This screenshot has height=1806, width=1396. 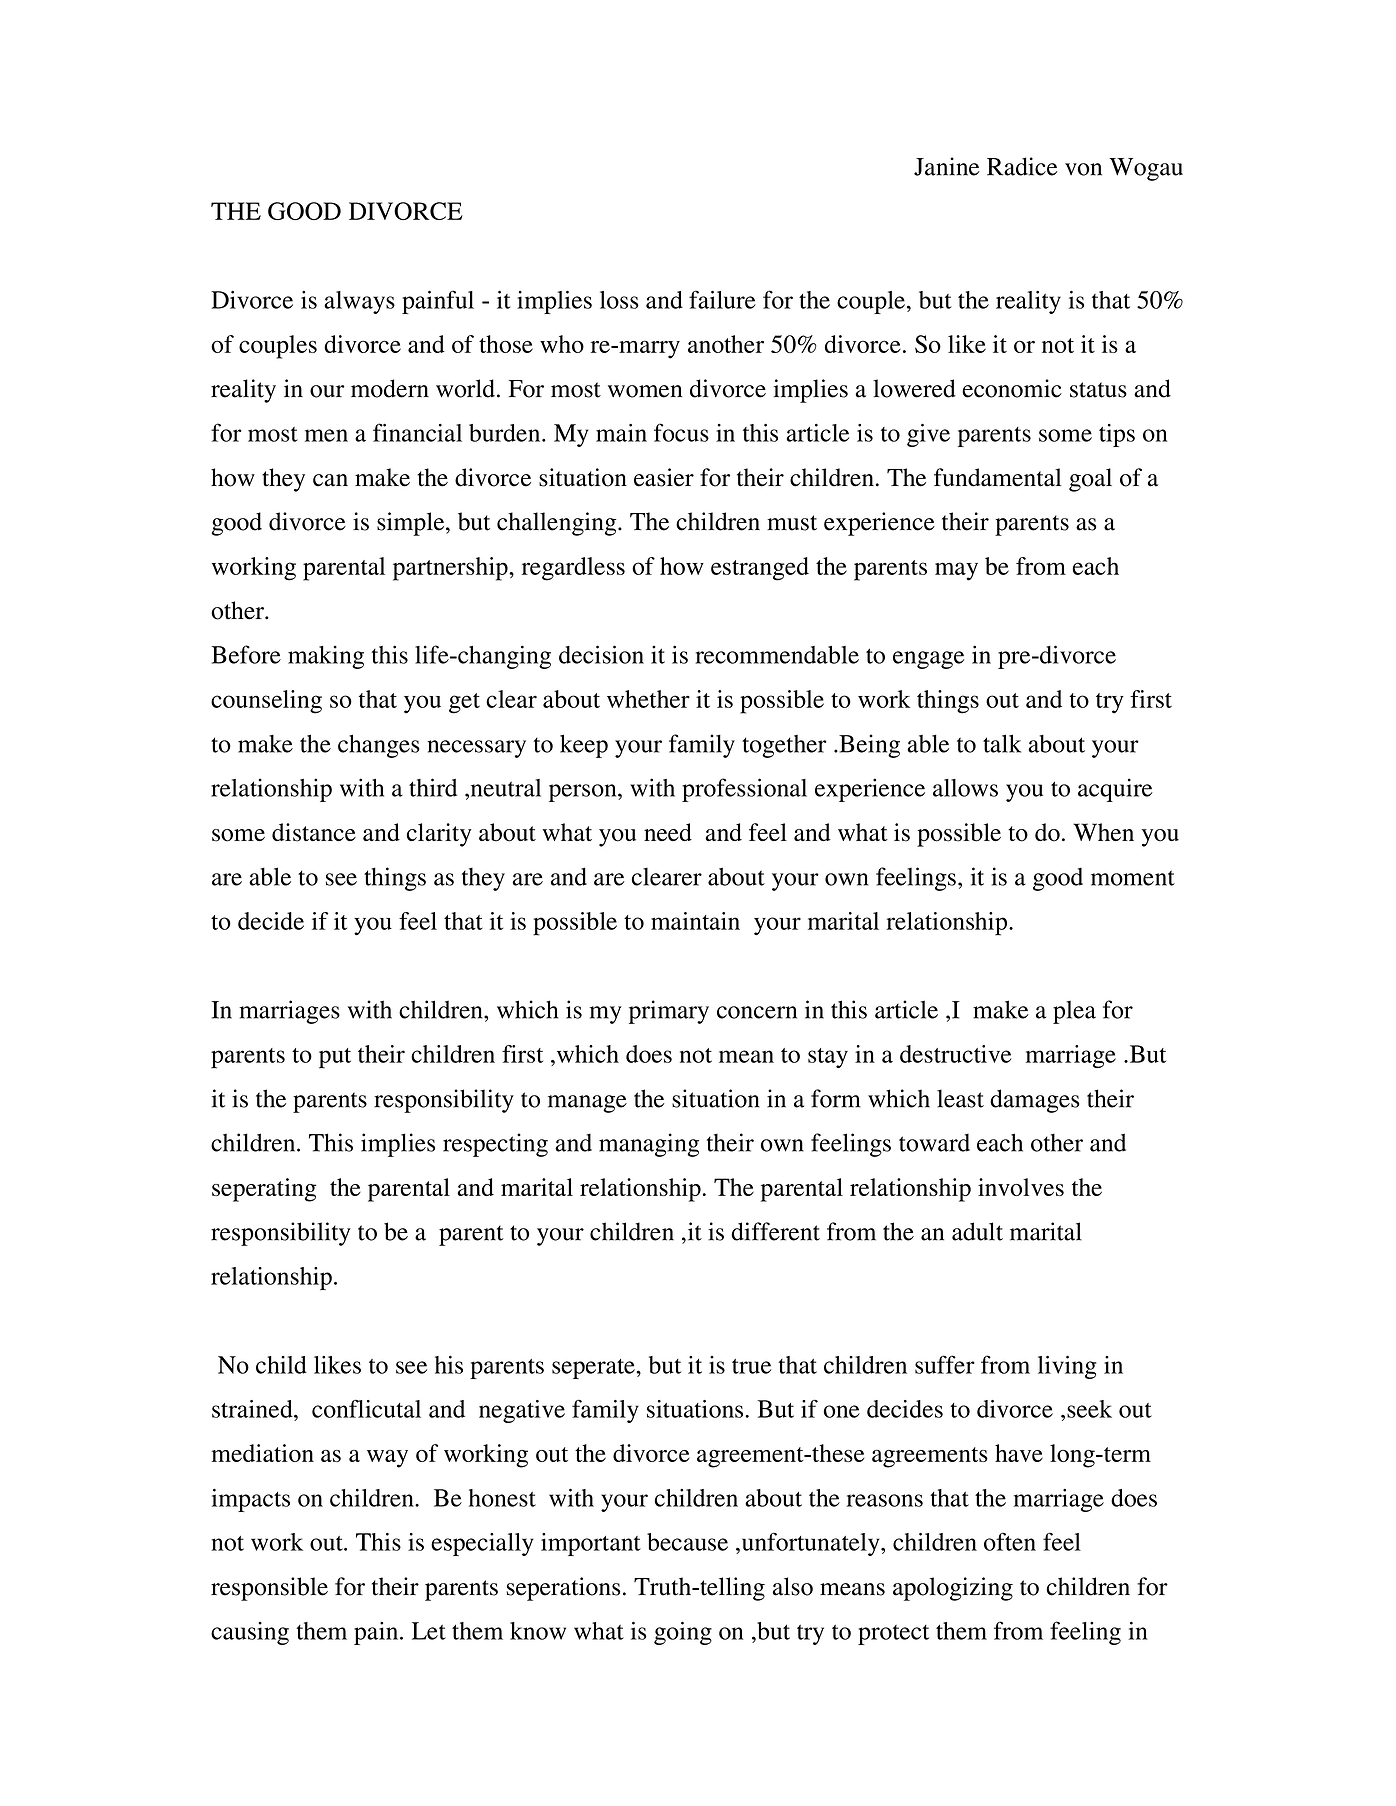 I want to click on responsible, so click(x=269, y=1589).
